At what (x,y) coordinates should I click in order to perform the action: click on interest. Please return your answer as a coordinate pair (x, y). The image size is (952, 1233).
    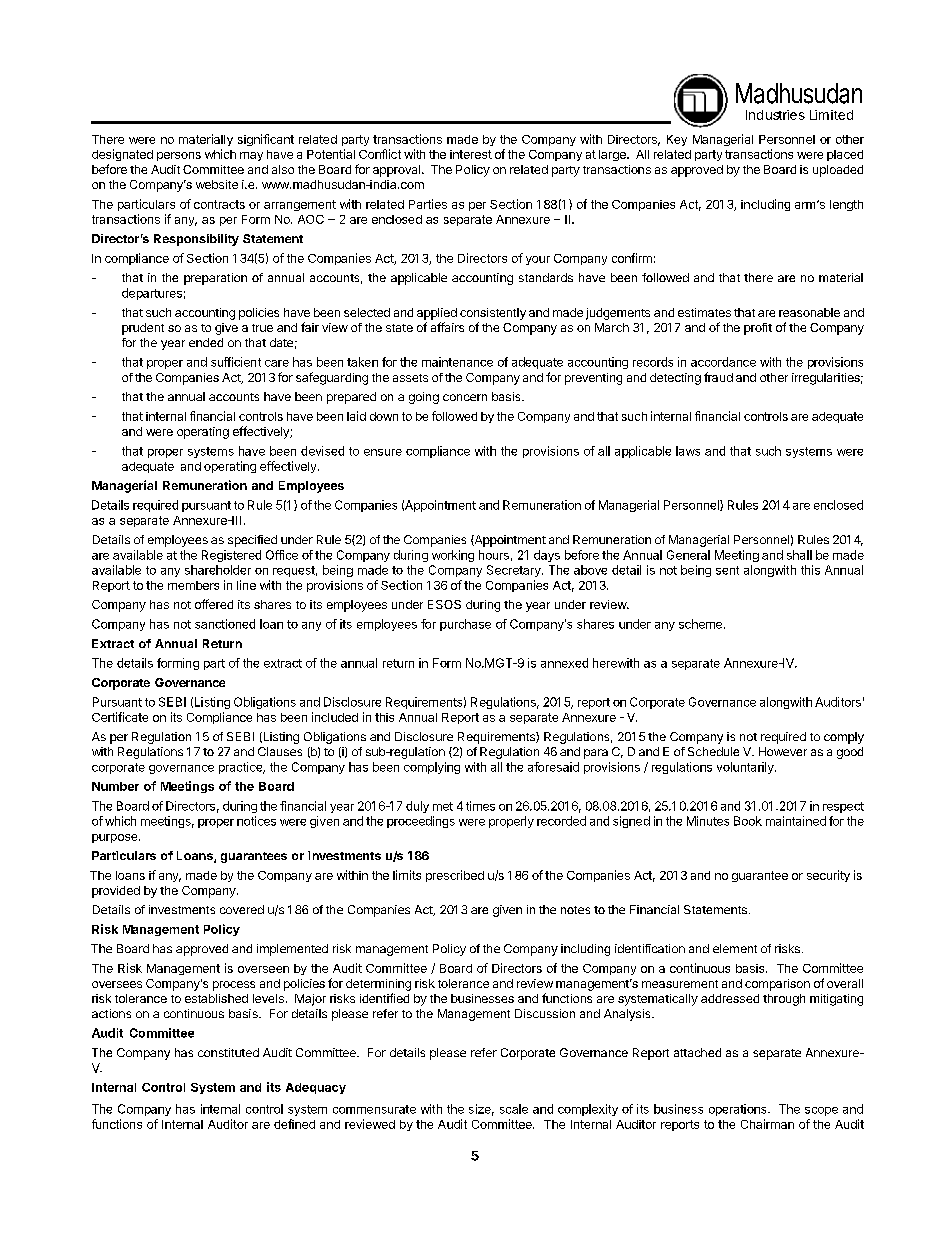
    Looking at the image, I should click on (471, 154).
